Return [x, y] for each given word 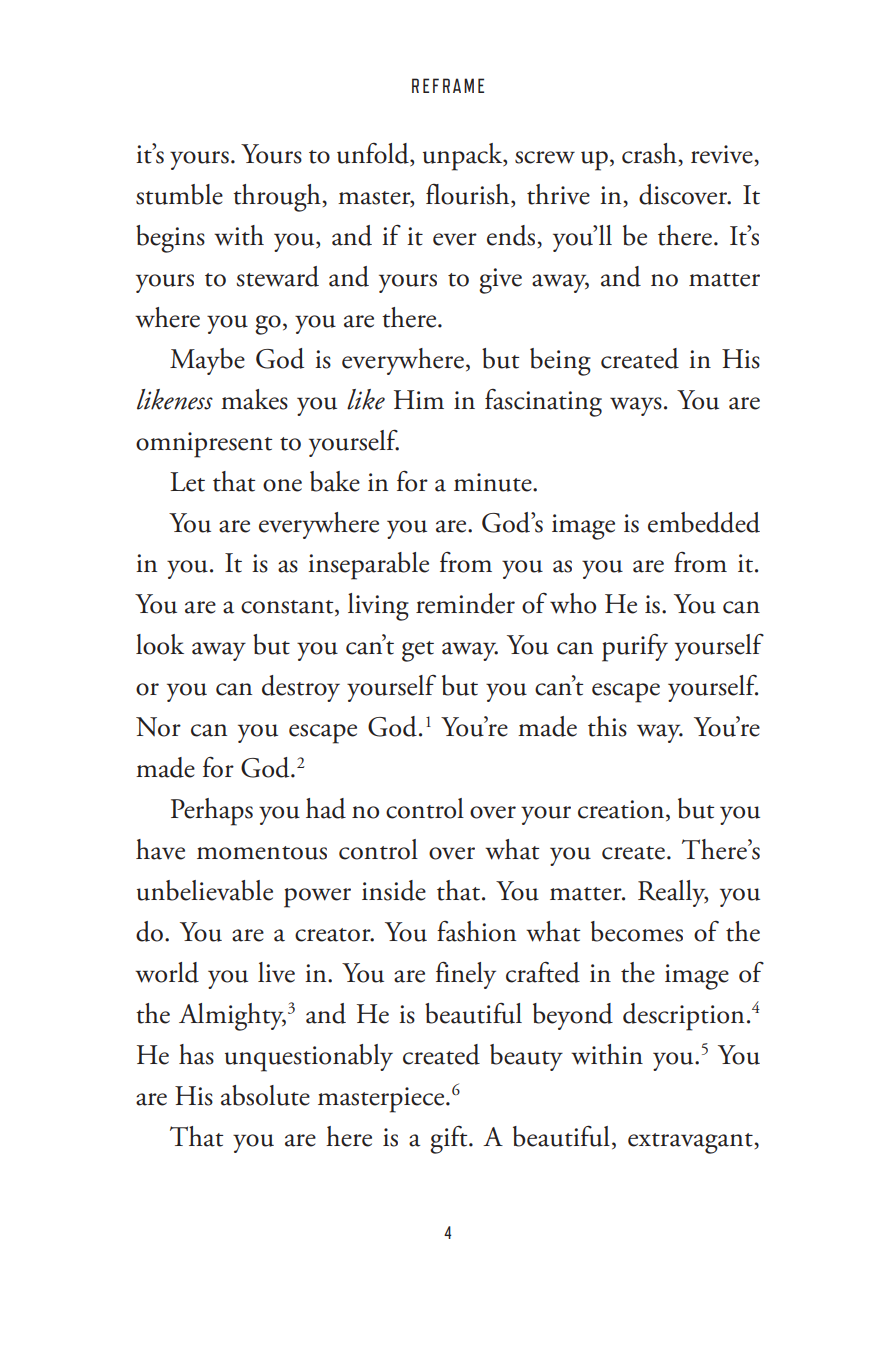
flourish [469, 195]
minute [494, 482]
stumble [179, 194]
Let [187, 482]
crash [649, 153]
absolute [265, 1095]
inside [394, 890]
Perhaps [212, 812]
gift [450, 1140]
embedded [704, 522]
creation [622, 810]
